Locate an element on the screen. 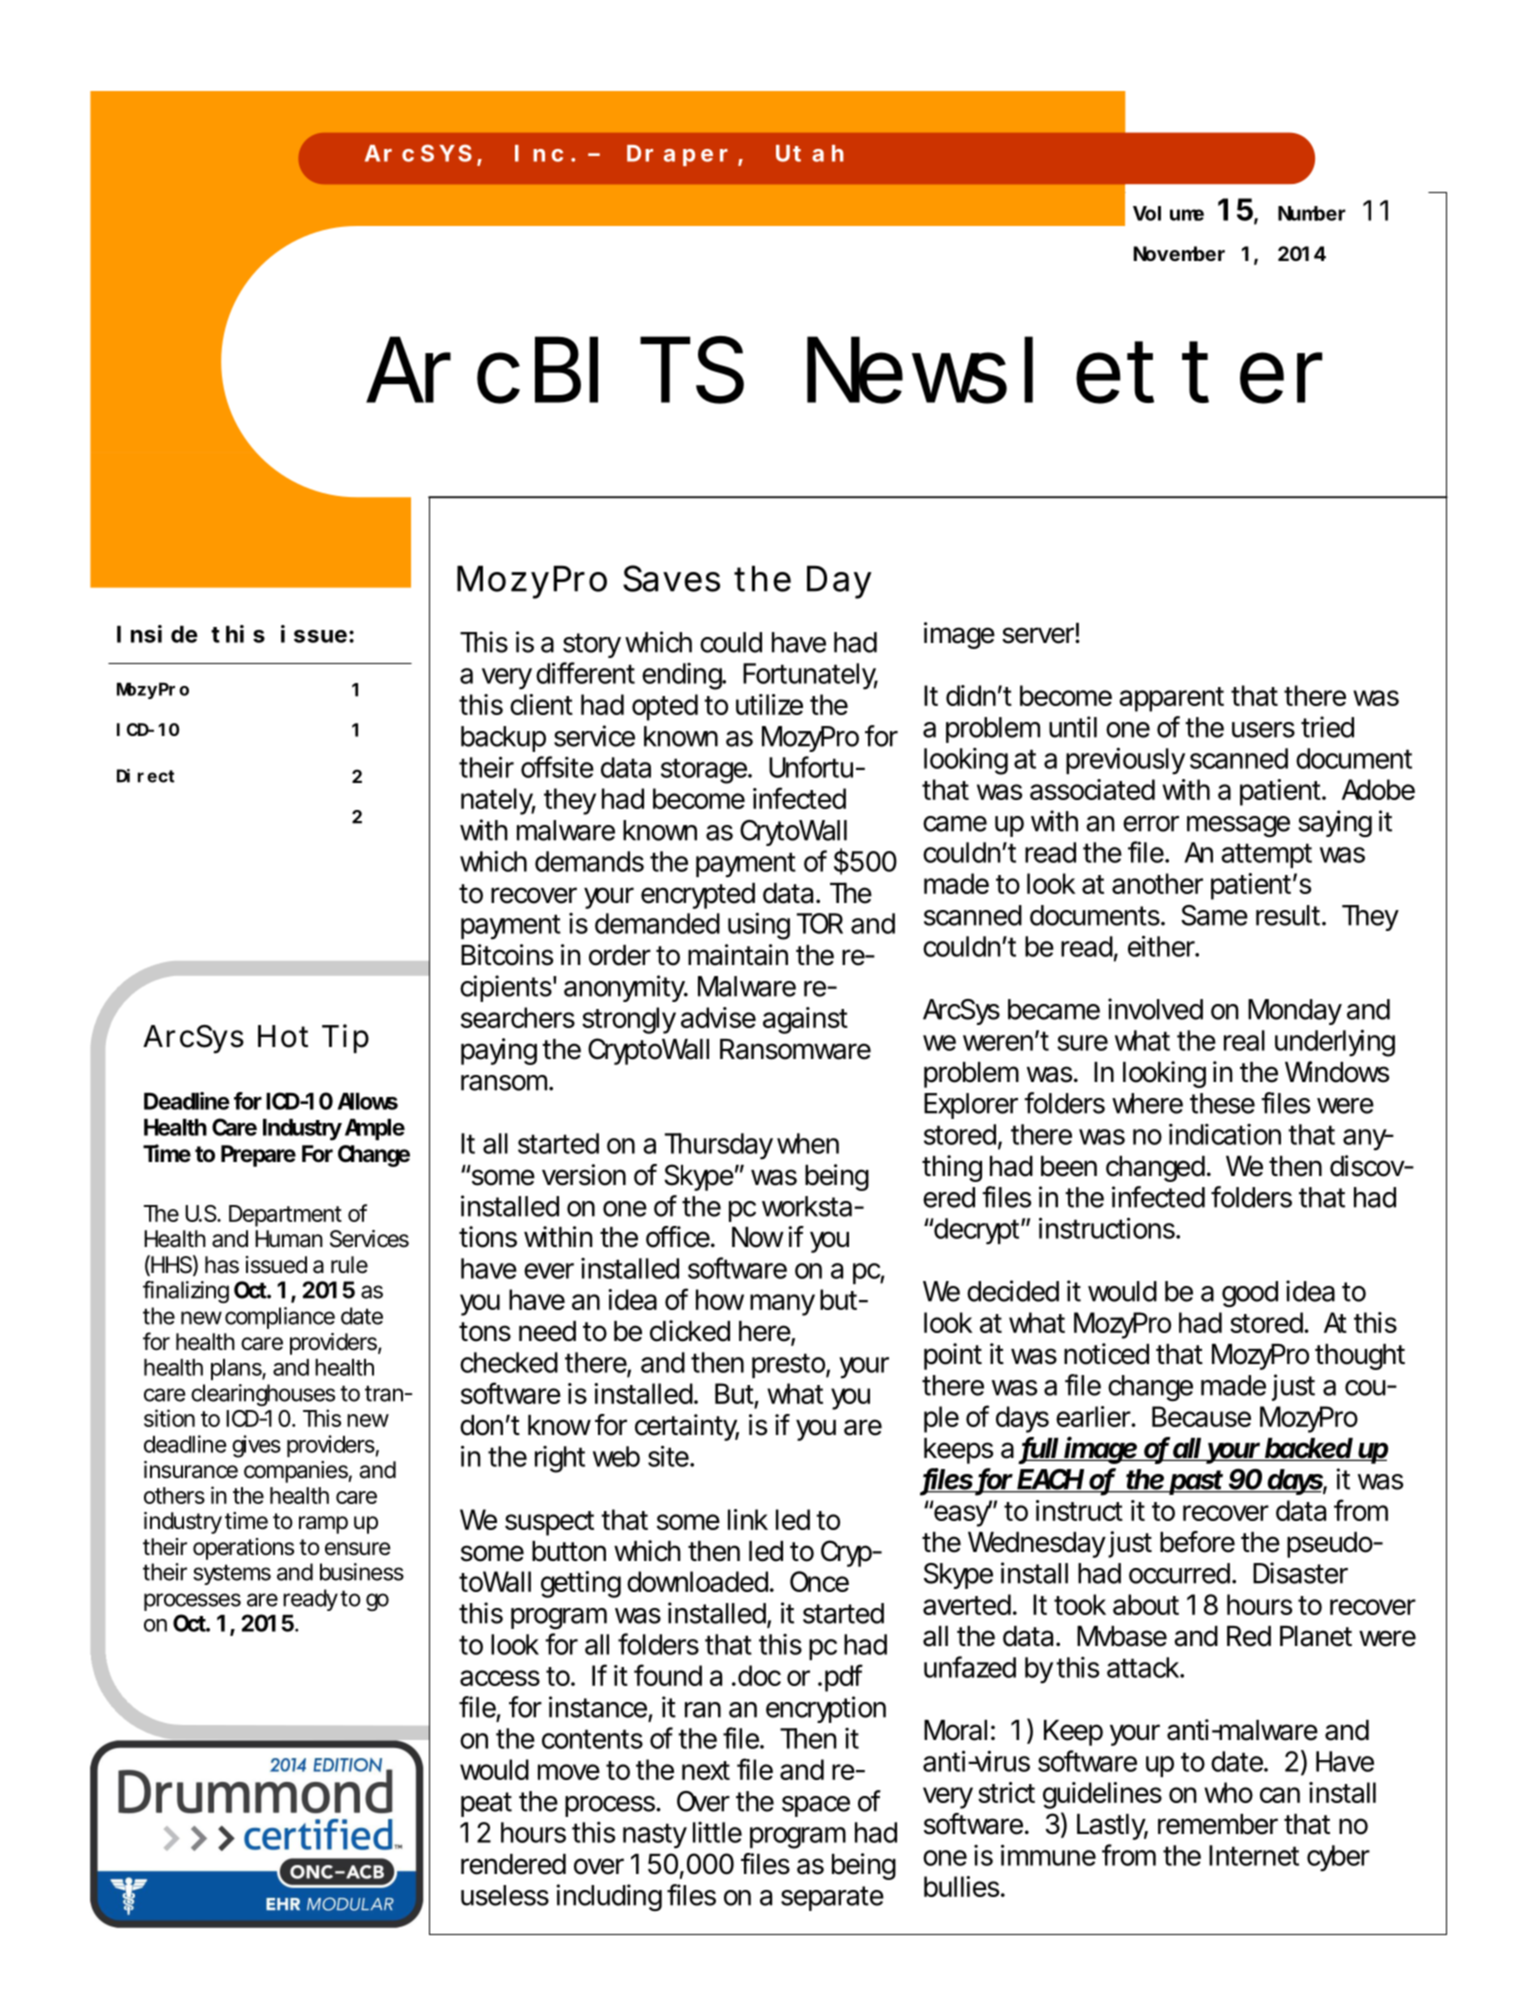  certainty is located at coordinates (687, 1427).
